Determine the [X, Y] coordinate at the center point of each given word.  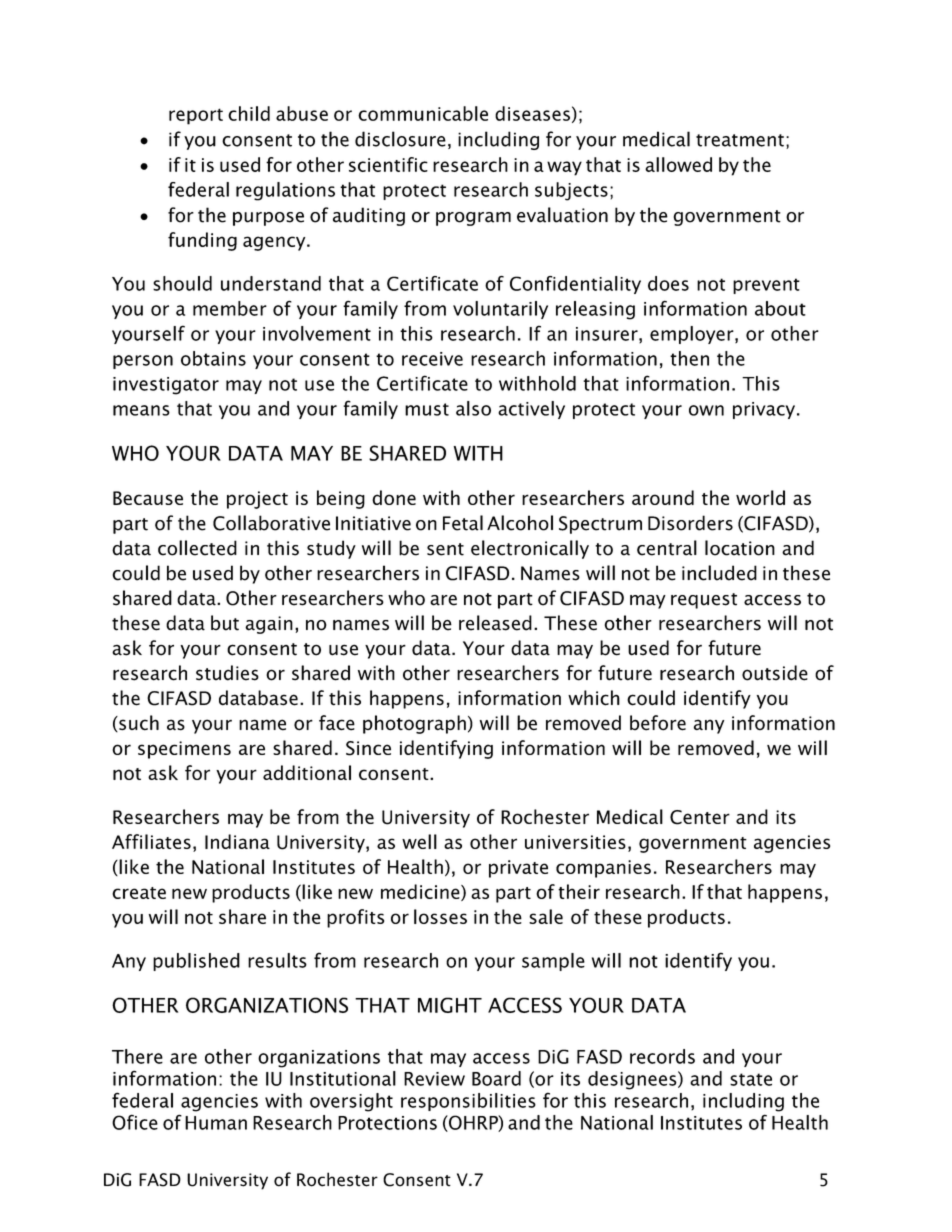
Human [216, 1123]
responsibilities [468, 1102]
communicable [423, 113]
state [751, 1079]
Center [700, 817]
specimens [184, 750]
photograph [414, 724]
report [196, 116]
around [663, 497]
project [257, 500]
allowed [678, 164]
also [473, 408]
